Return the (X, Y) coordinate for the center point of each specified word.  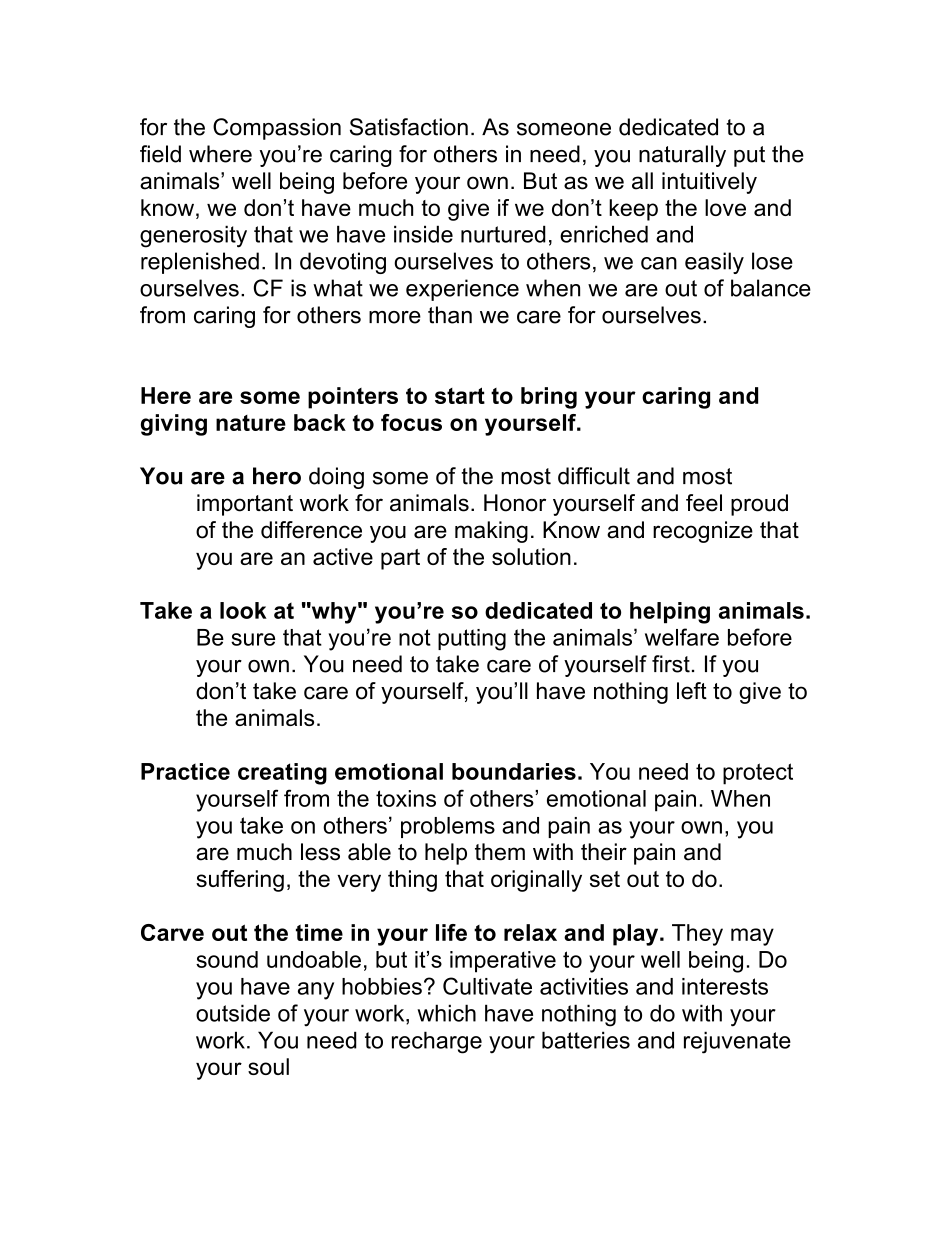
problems (448, 827)
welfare (682, 637)
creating (282, 774)
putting (472, 640)
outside (233, 1013)
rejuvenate (737, 1042)
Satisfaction (409, 127)
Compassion (277, 129)
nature (251, 423)
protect (758, 774)
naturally (682, 156)
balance (771, 288)
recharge (437, 1042)
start (460, 395)
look (243, 610)
